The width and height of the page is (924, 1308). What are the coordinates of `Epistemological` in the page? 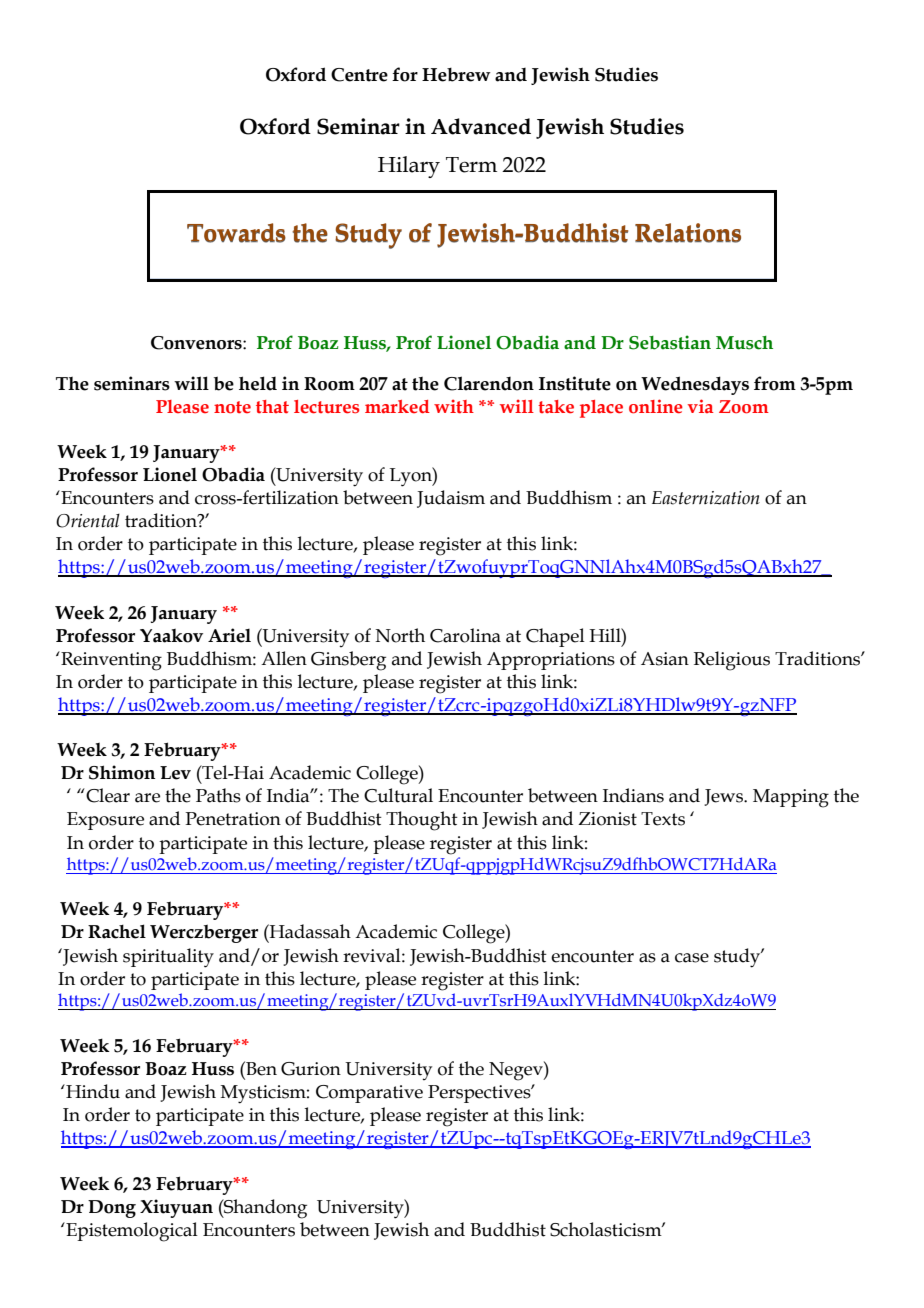 It's located at (131, 1232).
